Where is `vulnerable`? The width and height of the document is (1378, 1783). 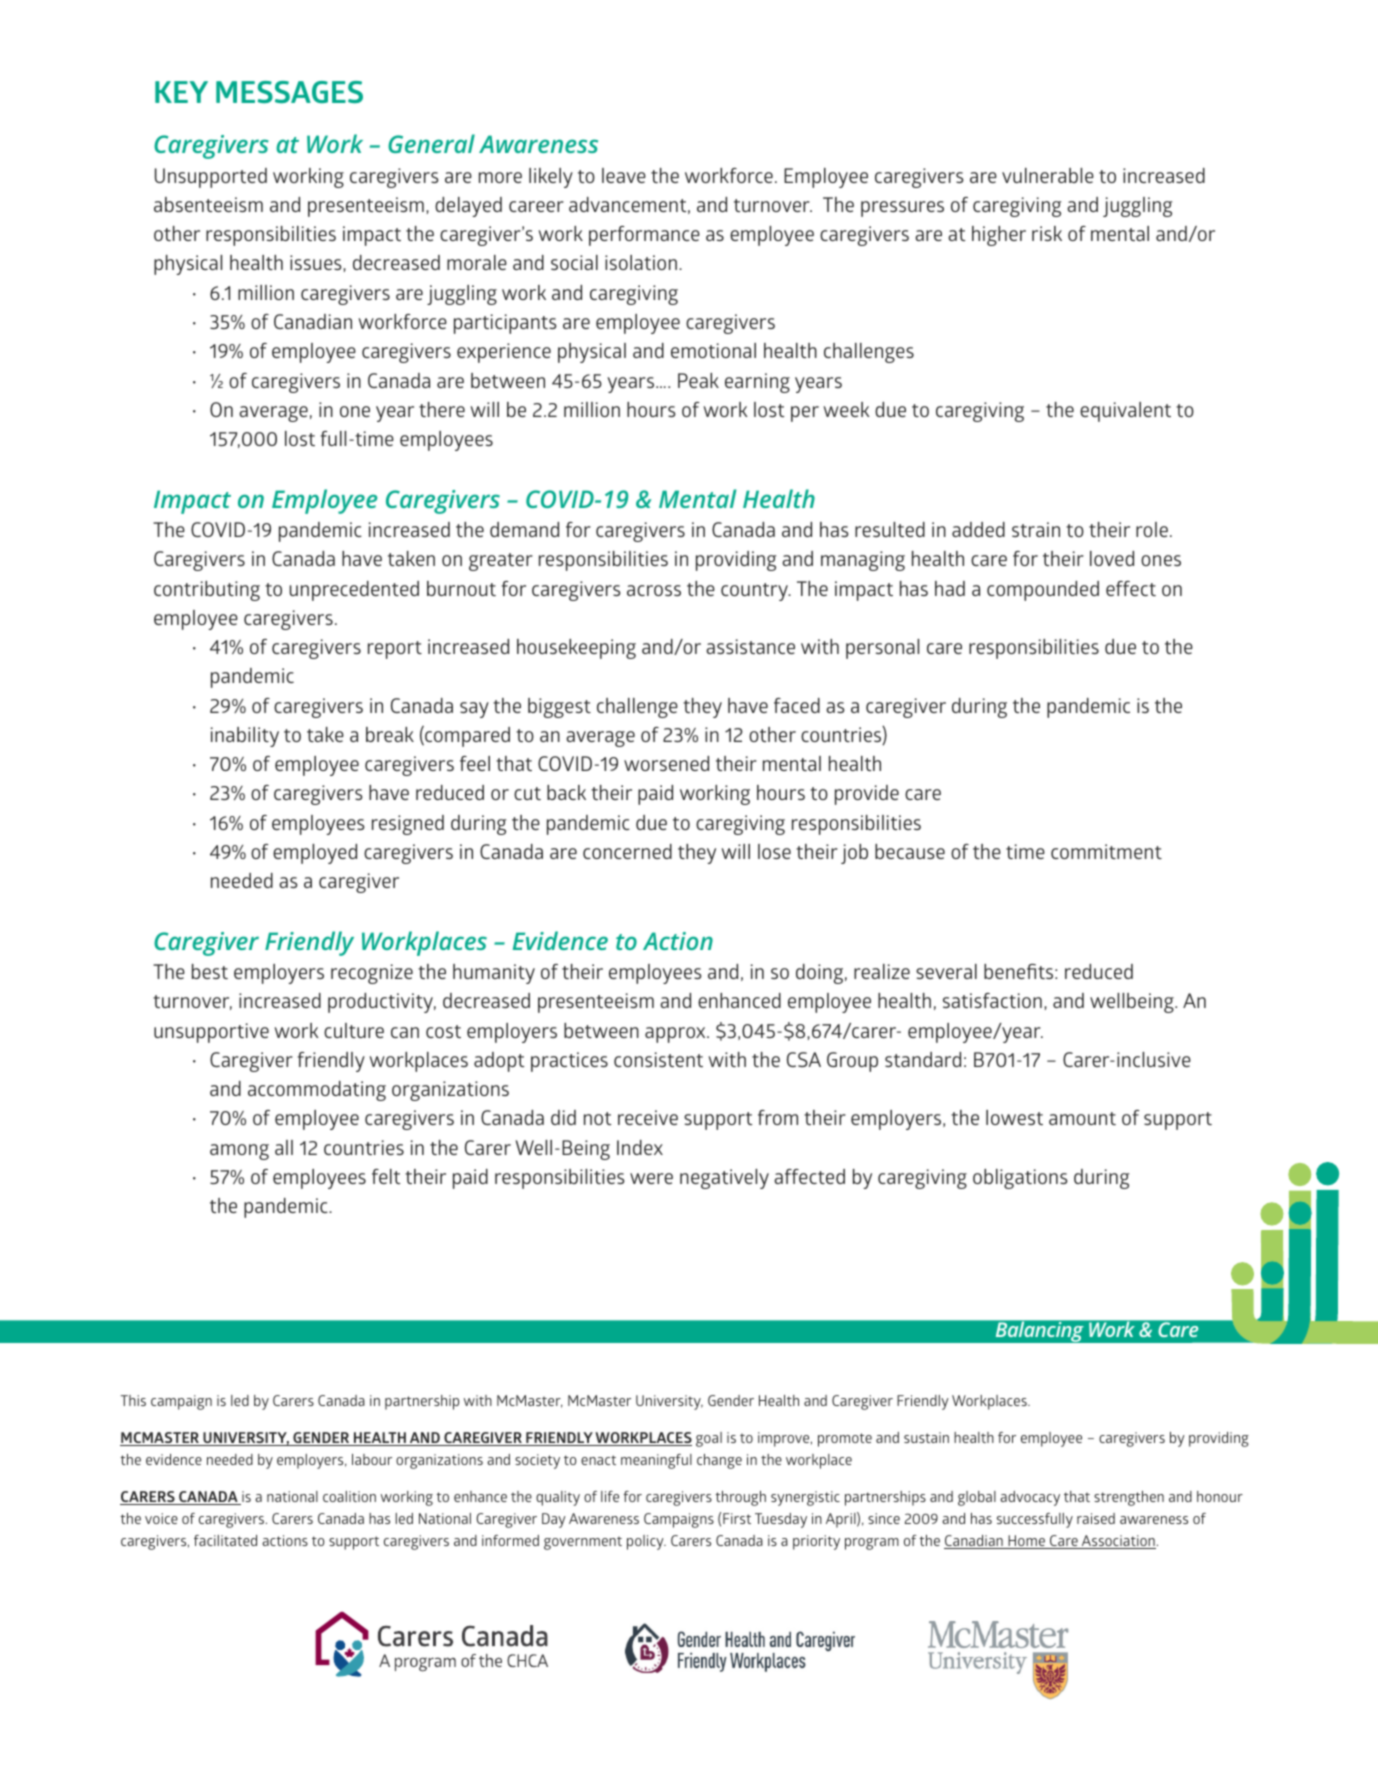
vulnerable is located at coordinates (1048, 175).
